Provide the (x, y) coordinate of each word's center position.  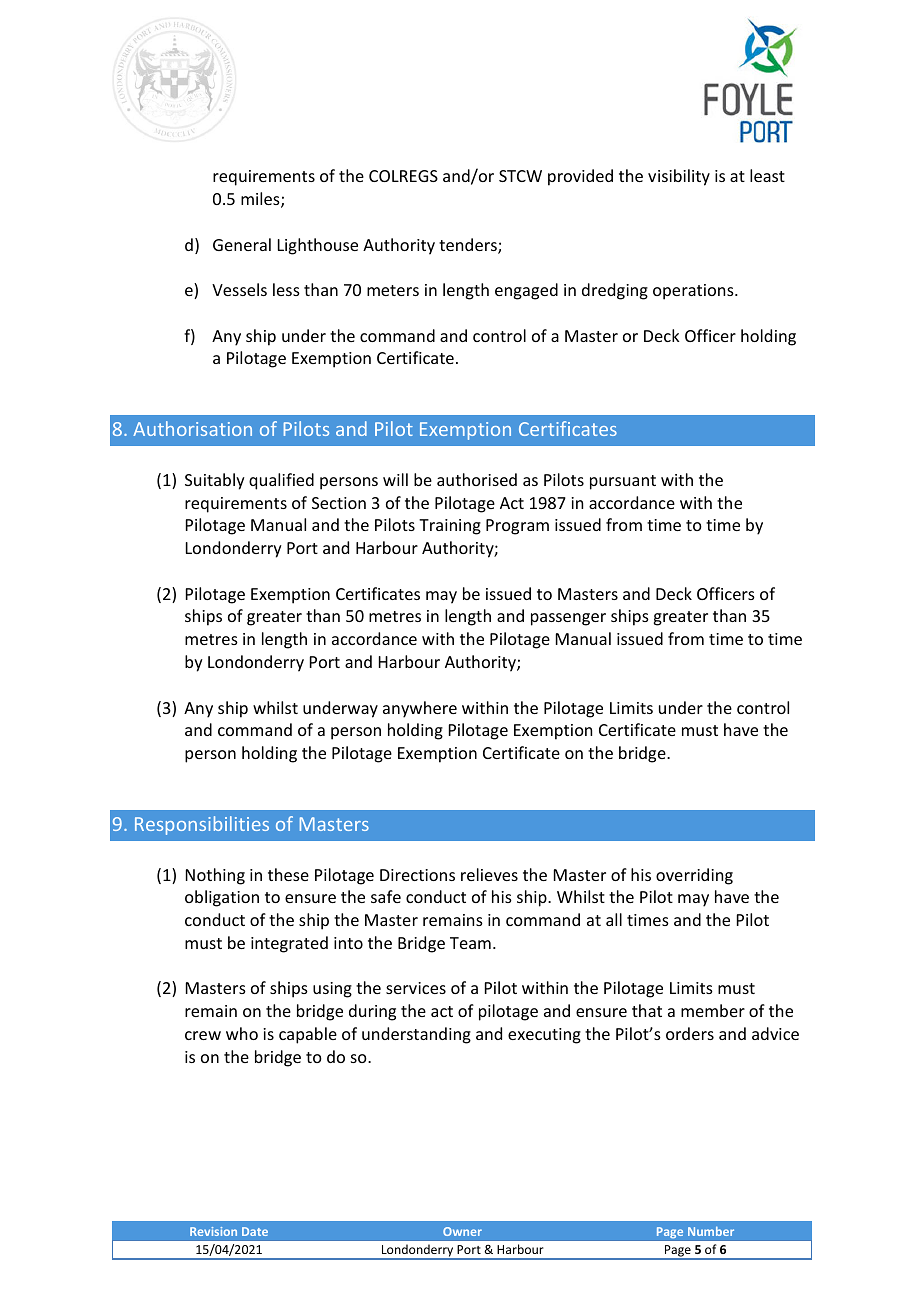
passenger (568, 619)
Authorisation (192, 428)
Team (470, 943)
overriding (694, 876)
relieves (489, 874)
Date (255, 1231)
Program (517, 527)
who (242, 1033)
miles (261, 200)
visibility (679, 177)
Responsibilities (202, 825)
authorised (477, 479)
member (713, 1010)
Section (339, 503)
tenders (469, 246)
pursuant (623, 482)
